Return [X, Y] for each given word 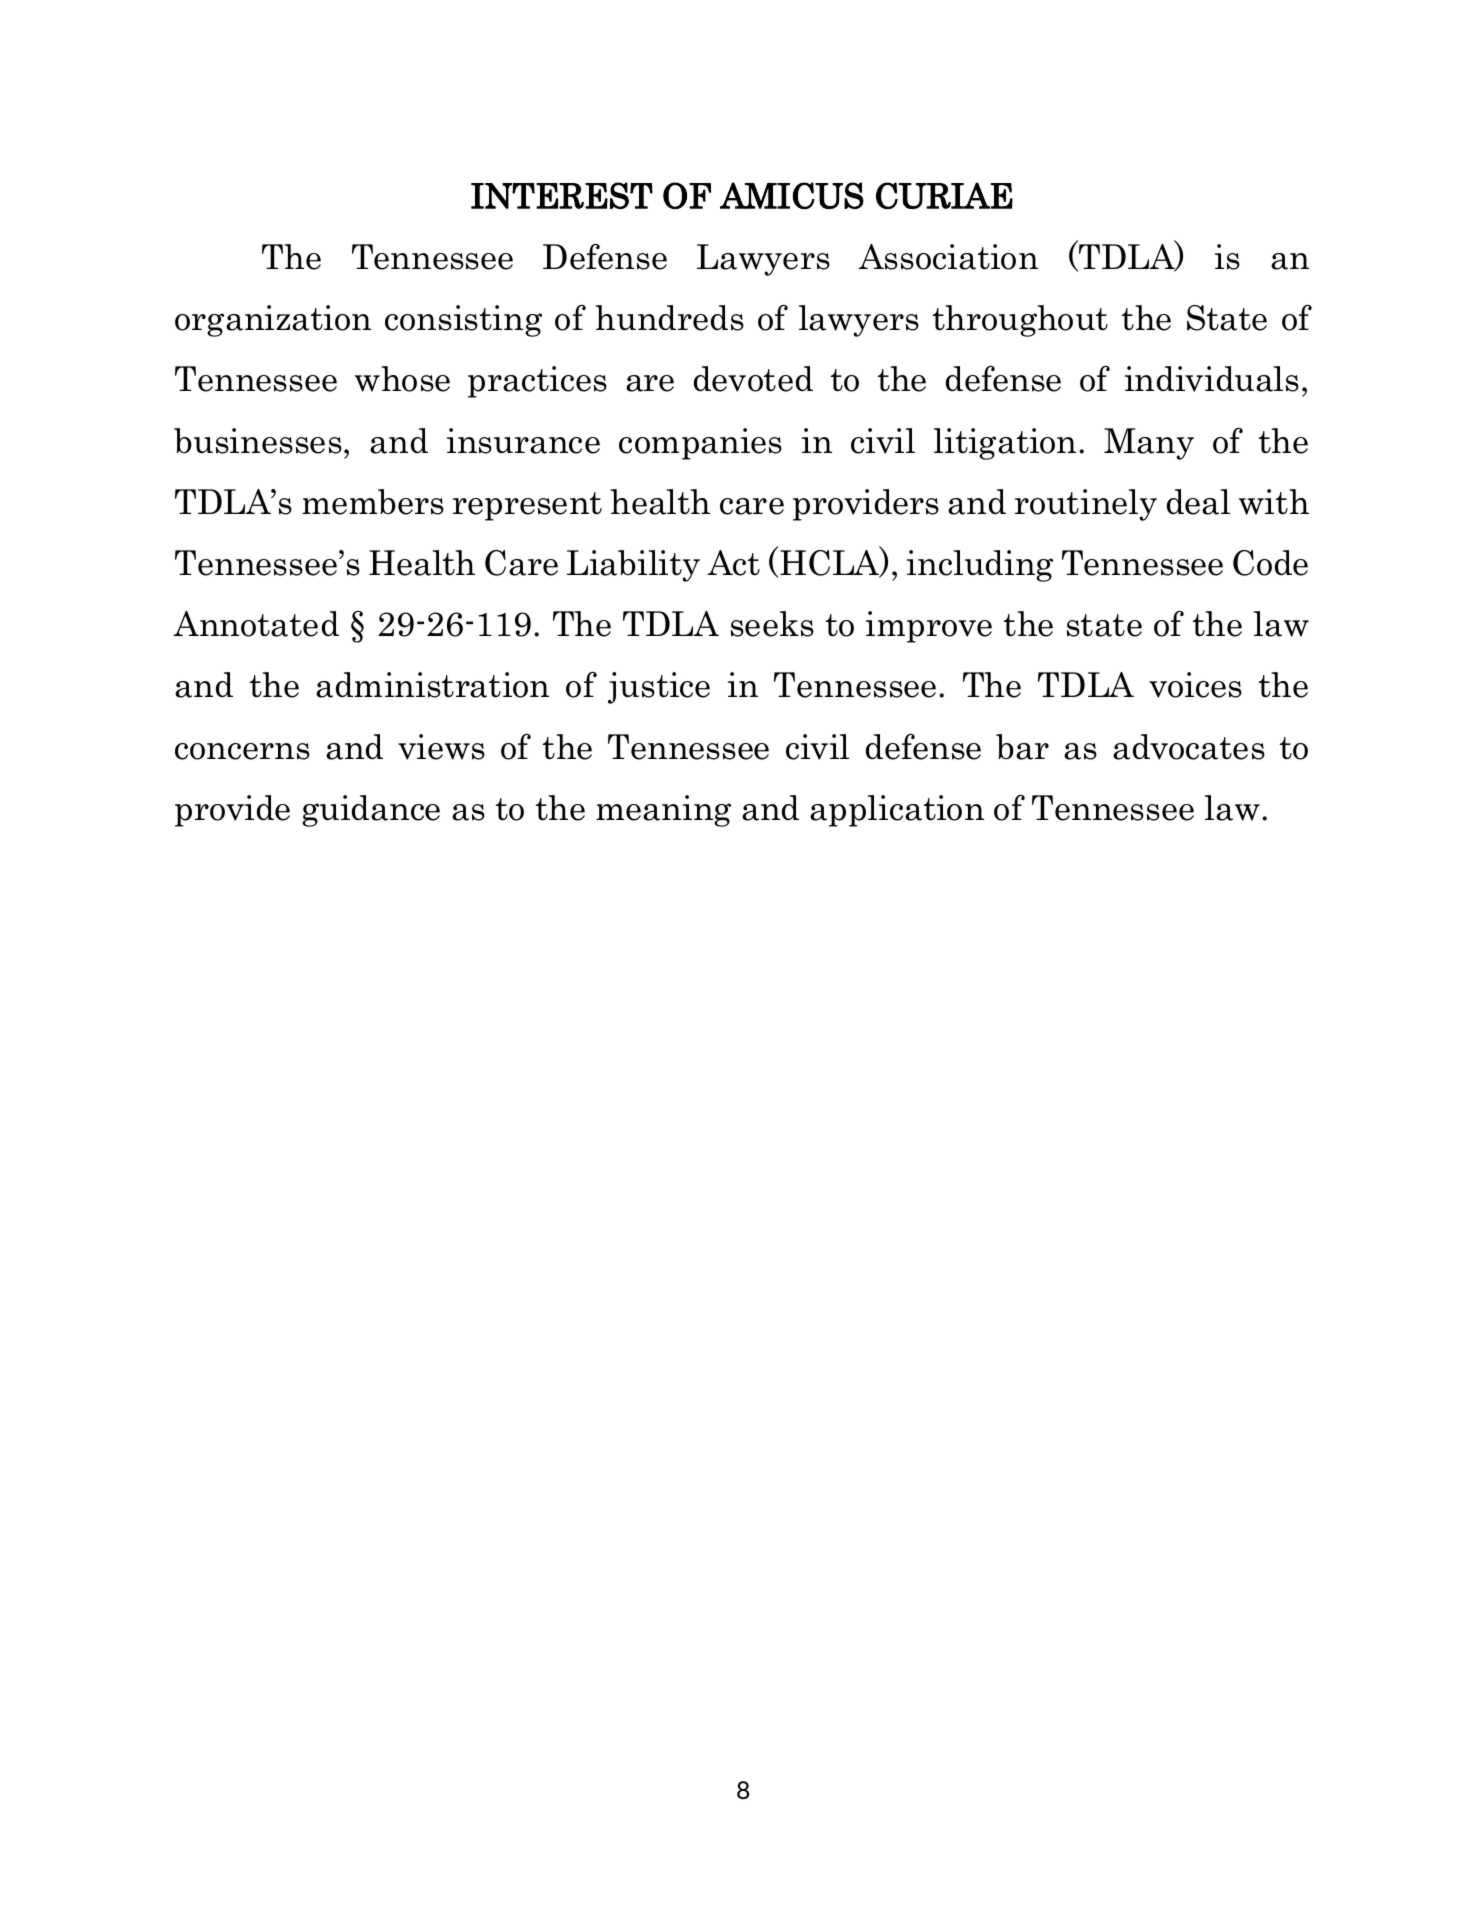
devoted [753, 379]
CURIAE [944, 195]
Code [1270, 563]
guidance [371, 811]
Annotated [256, 624]
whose [402, 379]
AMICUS [792, 195]
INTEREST [562, 195]
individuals [1212, 379]
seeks [772, 624]
